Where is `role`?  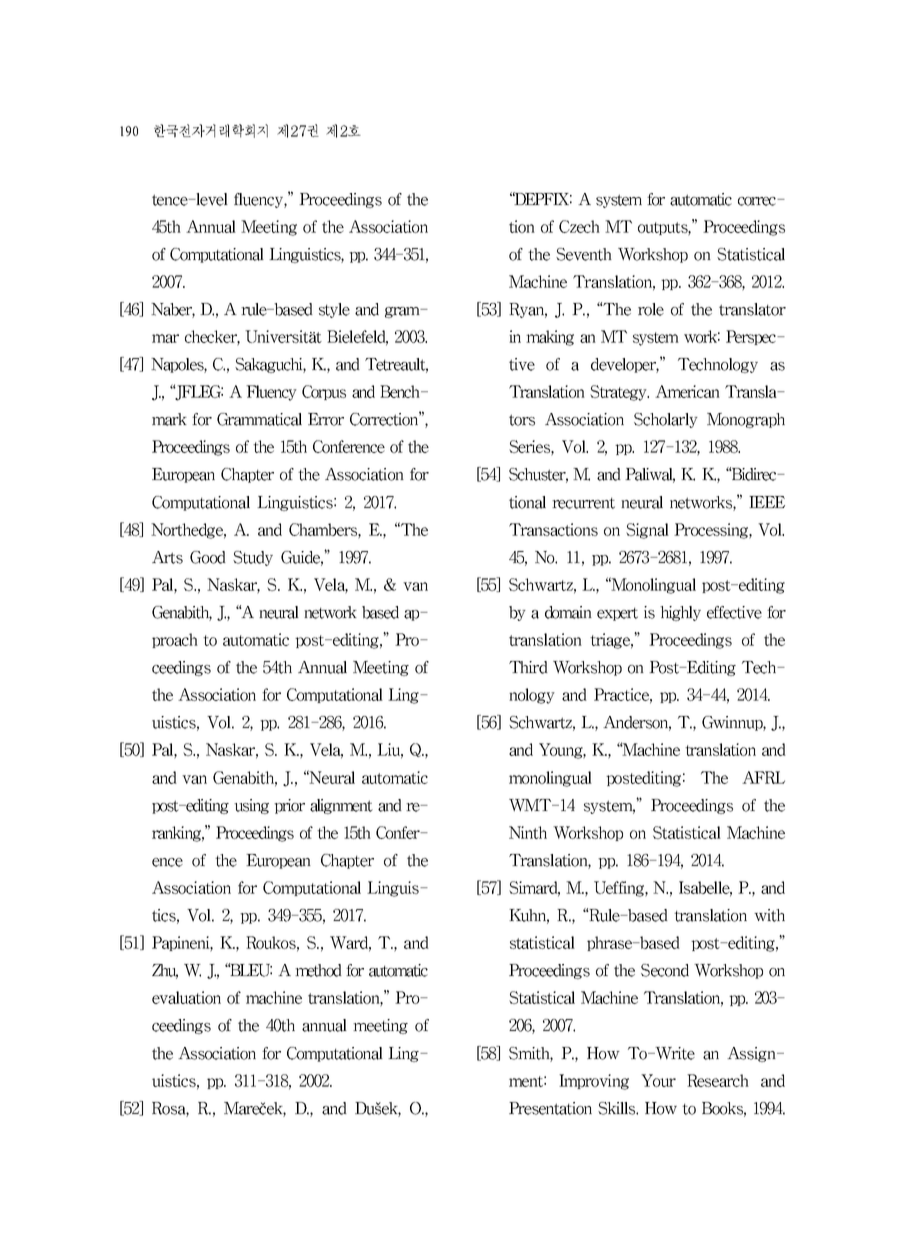 role is located at coordinates (651, 309).
